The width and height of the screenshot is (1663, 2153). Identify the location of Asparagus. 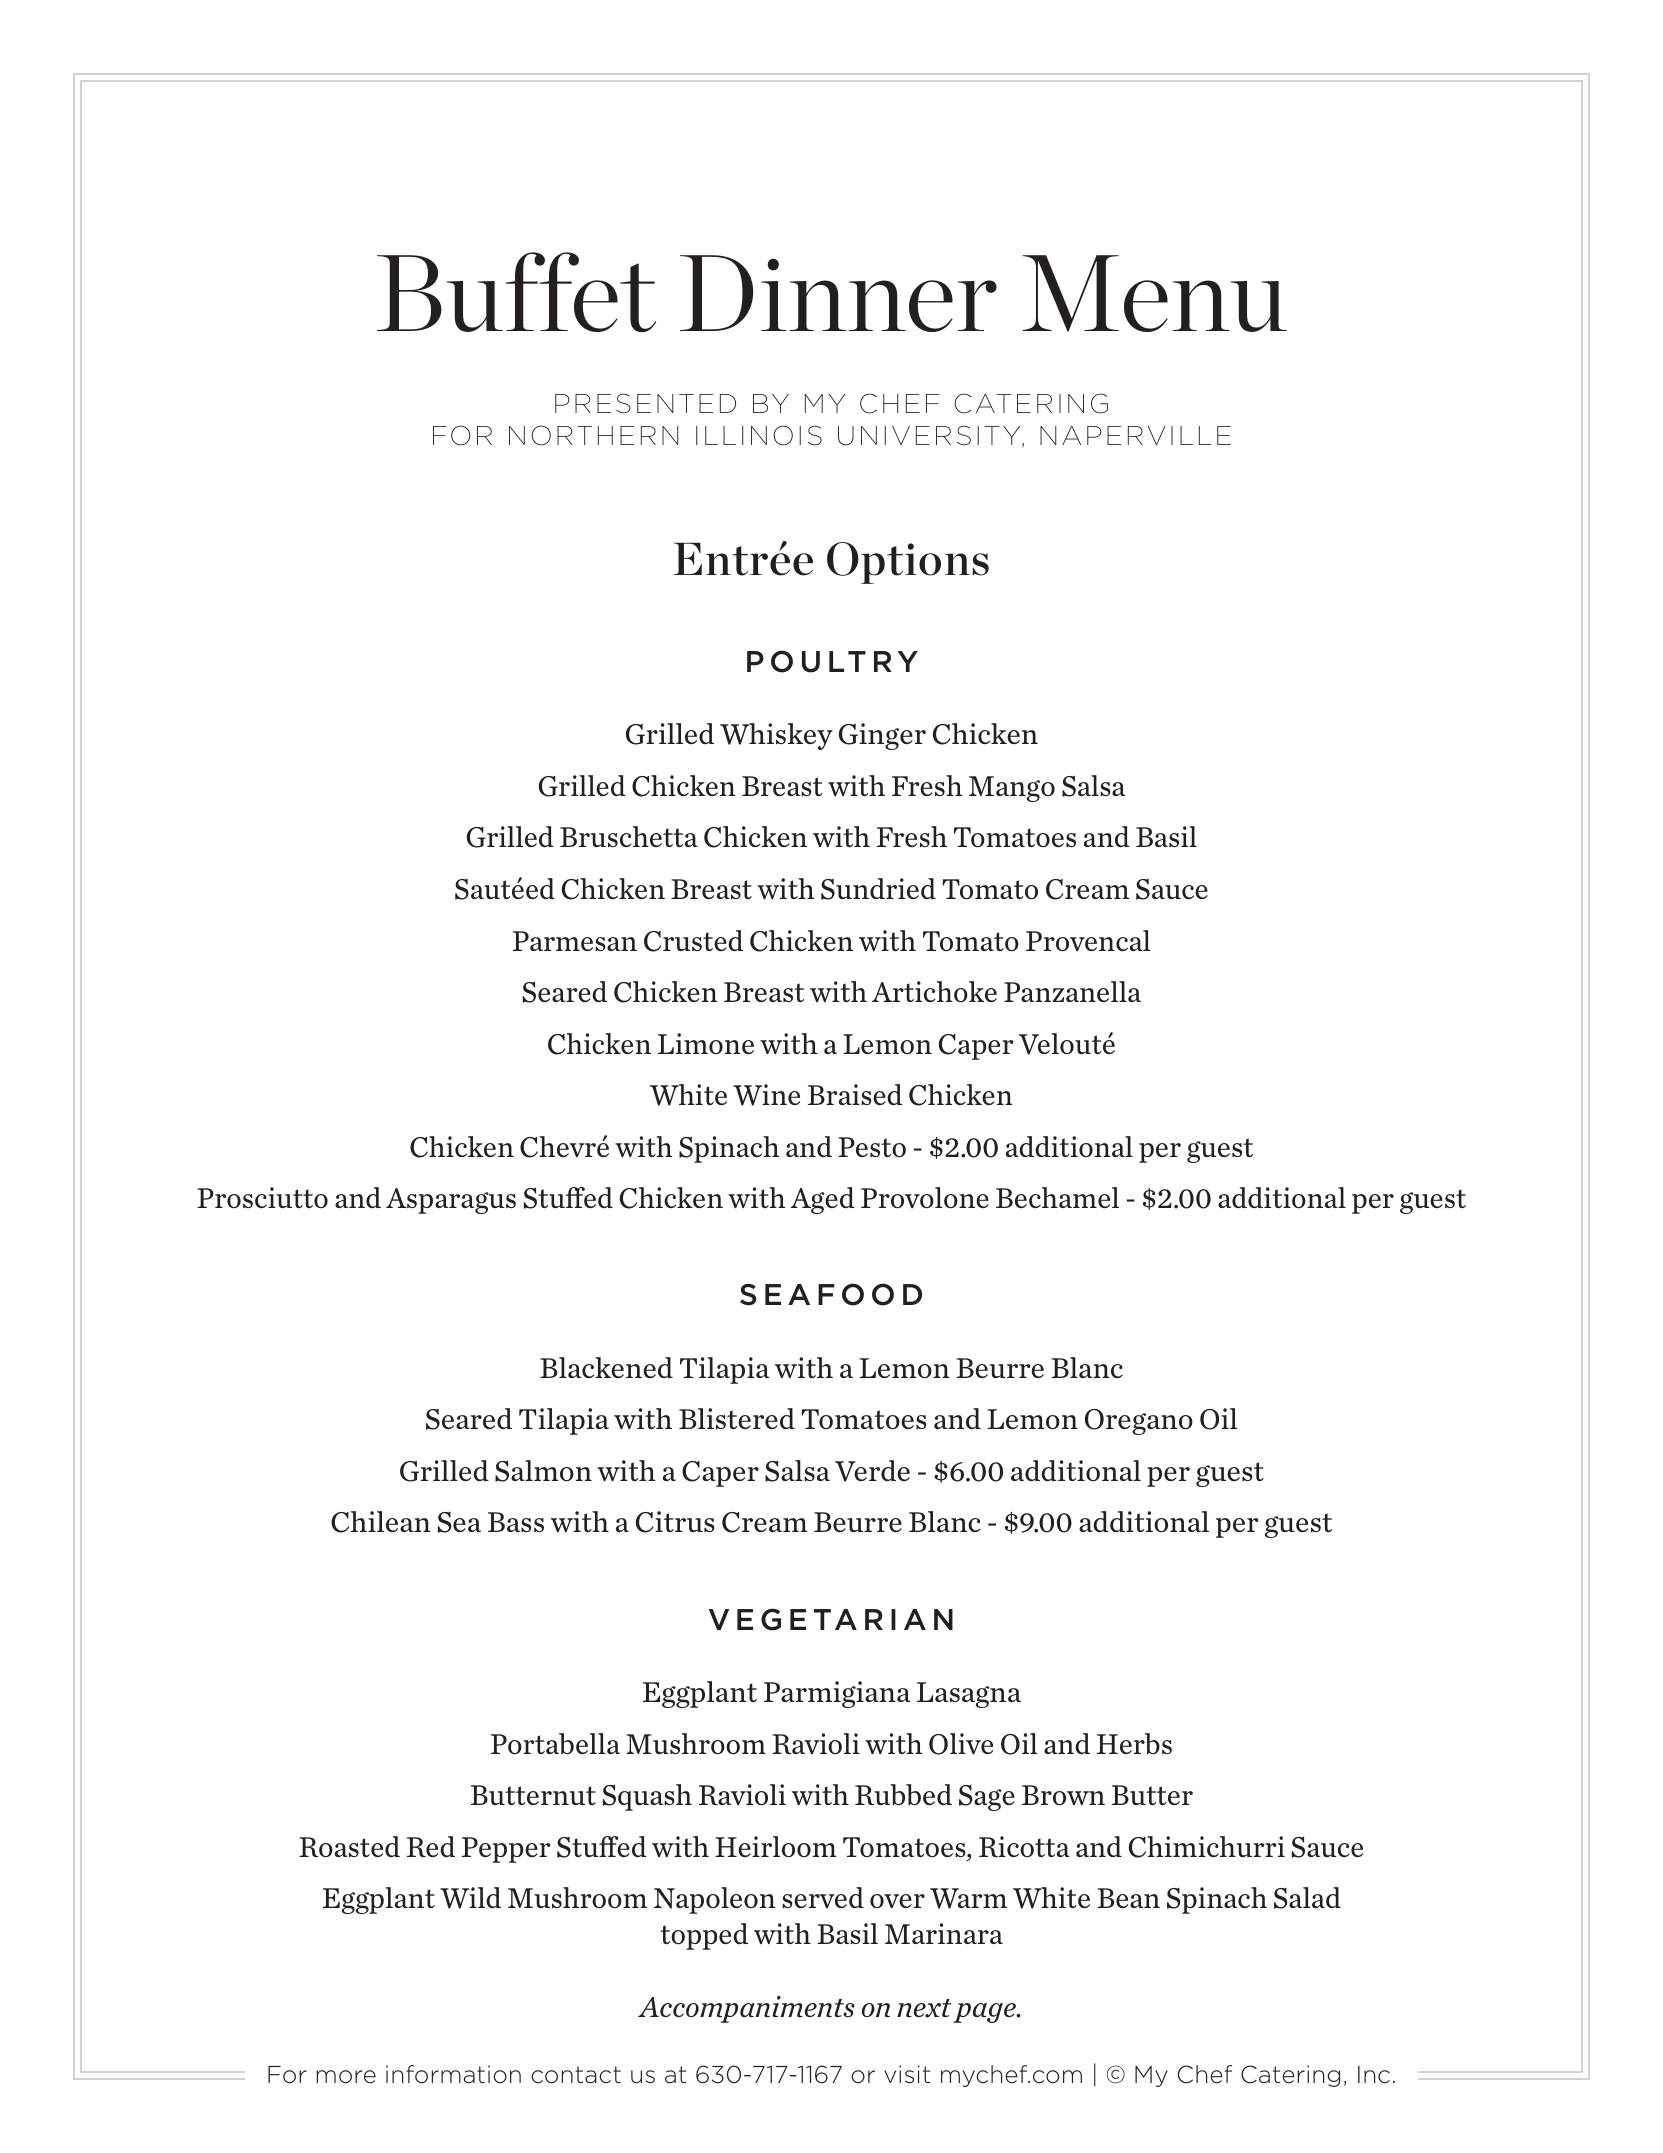
(451, 1201).
